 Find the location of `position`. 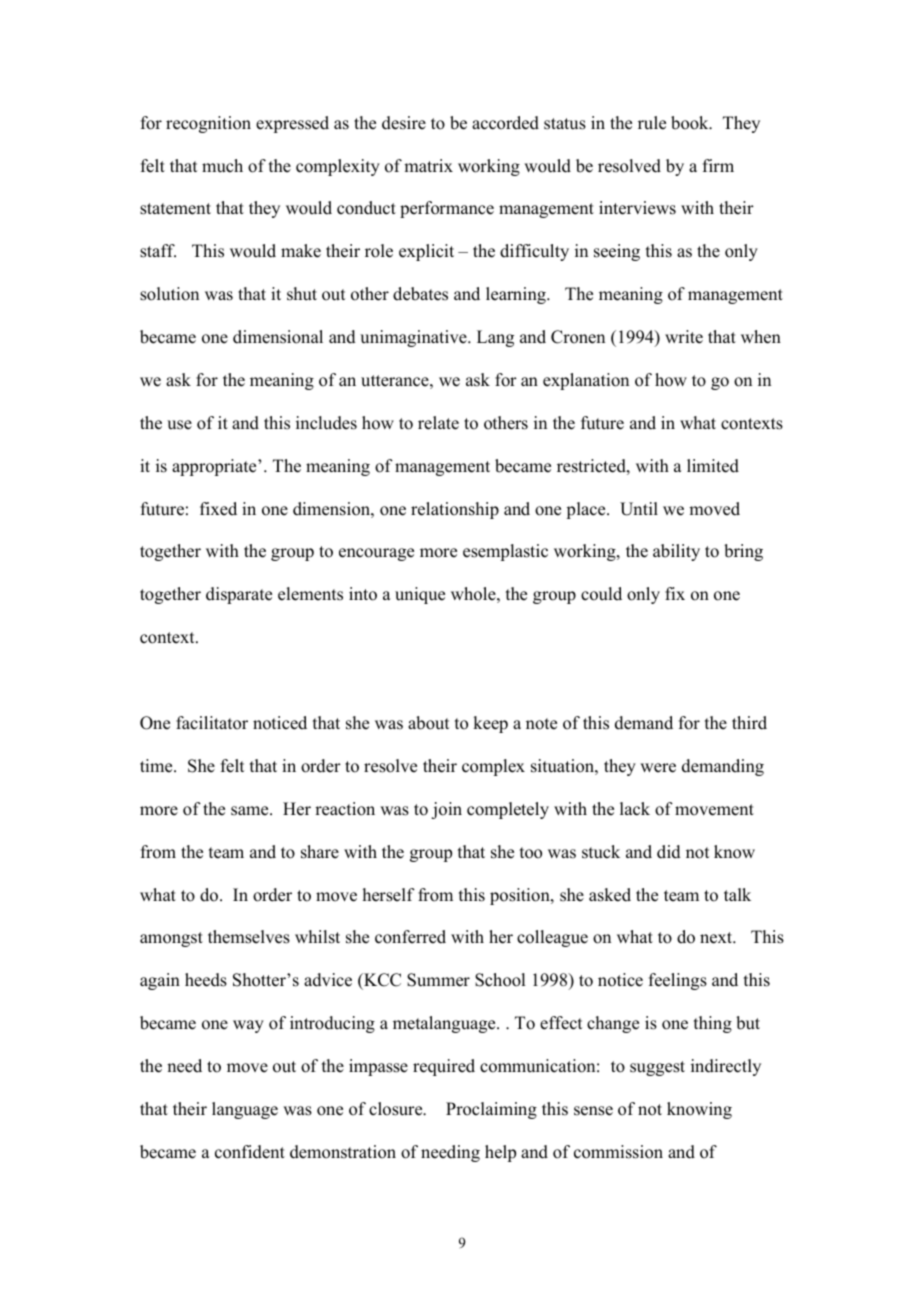

position is located at coordinates (521, 896).
